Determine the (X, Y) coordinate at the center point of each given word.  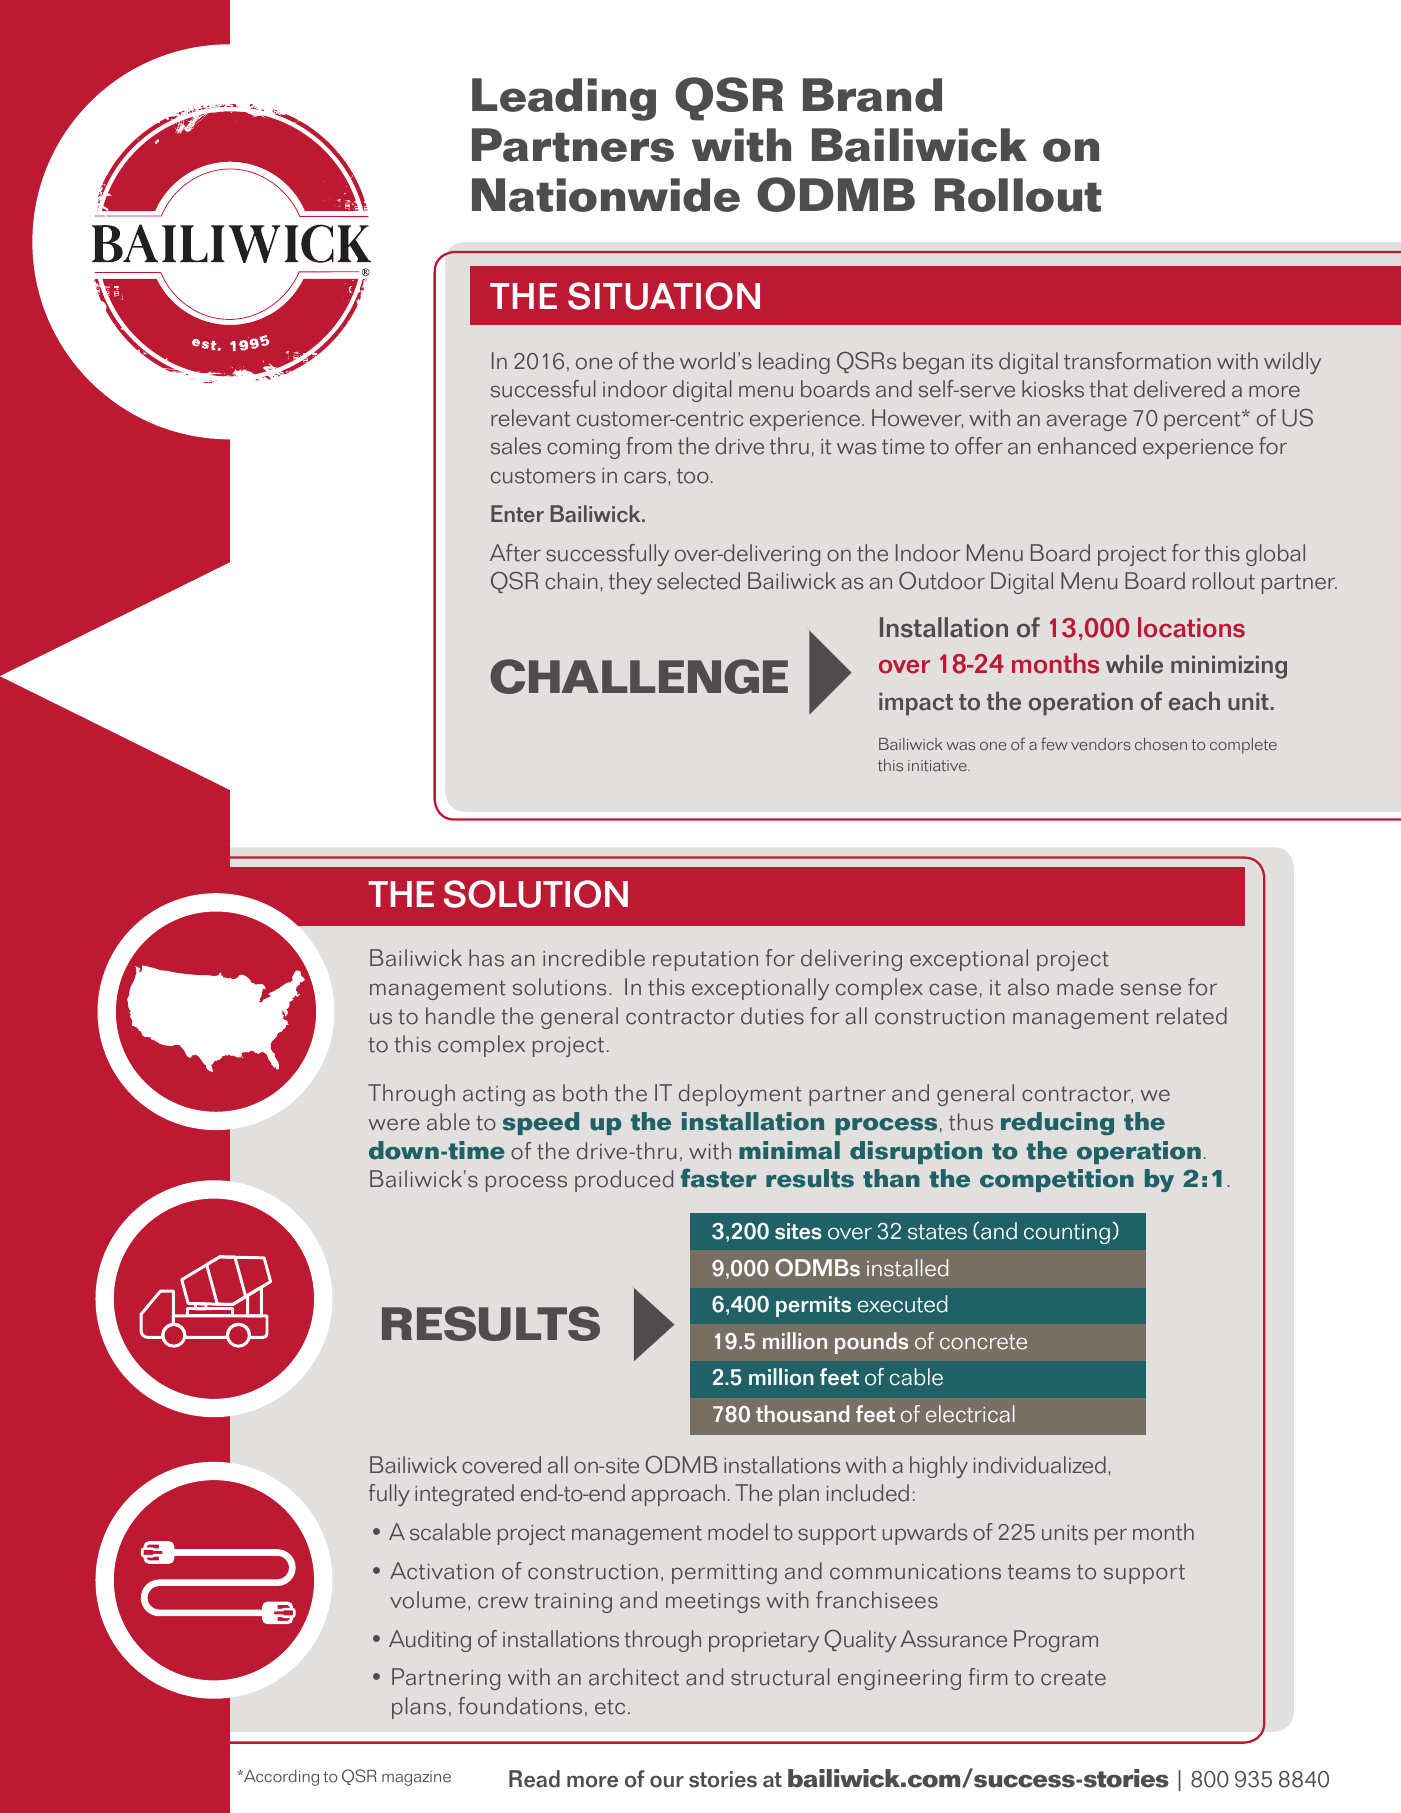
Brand (872, 95)
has (486, 958)
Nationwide (606, 195)
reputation (705, 961)
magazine (416, 1778)
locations (1191, 627)
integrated (464, 1495)
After (515, 553)
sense (1151, 989)
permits (813, 1306)
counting (1067, 1234)
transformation (1137, 361)
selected (698, 581)
